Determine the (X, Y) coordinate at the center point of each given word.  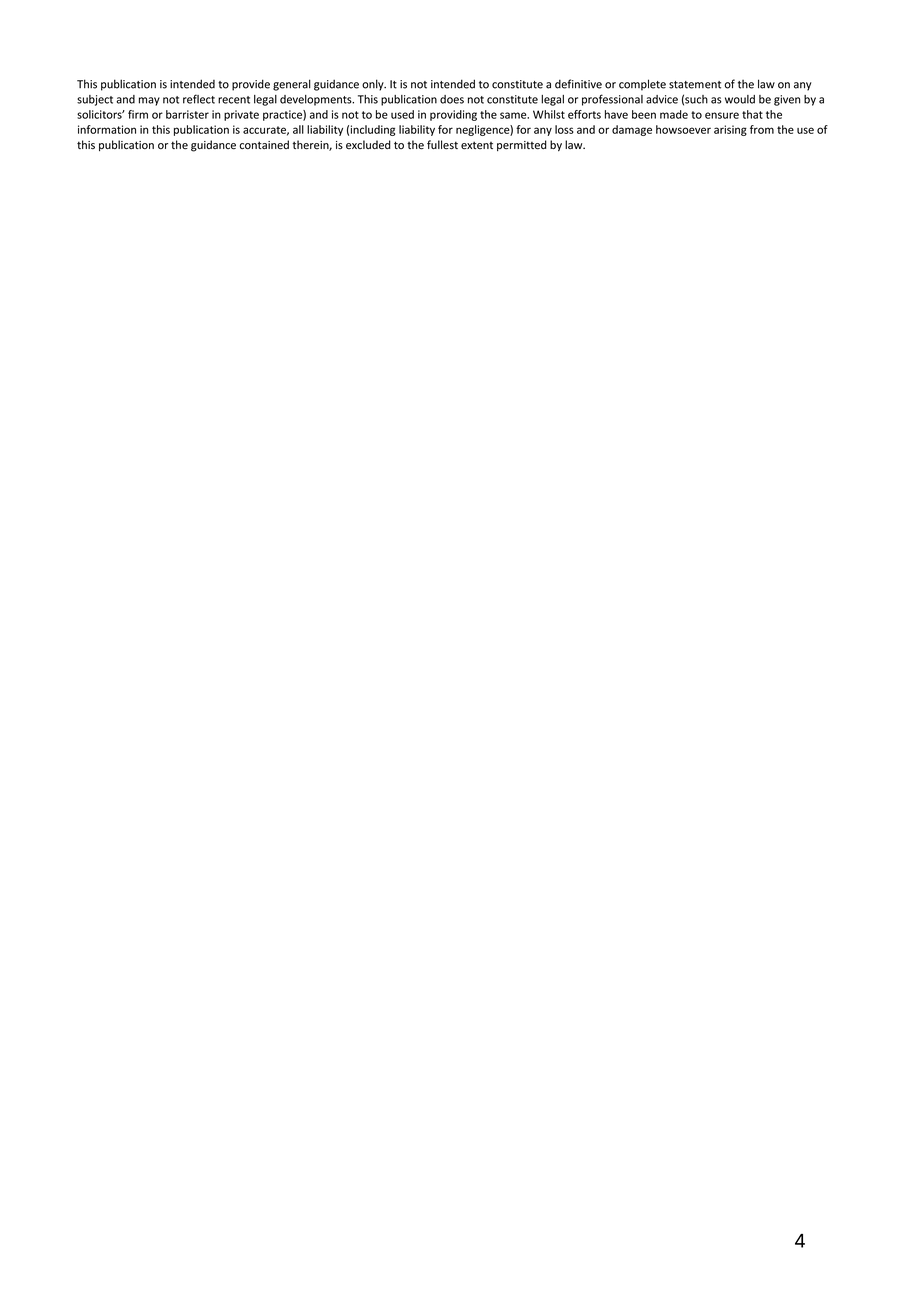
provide (251, 85)
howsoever (683, 129)
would (740, 99)
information (107, 129)
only (374, 85)
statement (695, 85)
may (149, 101)
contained (264, 145)
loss (564, 129)
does (452, 99)
